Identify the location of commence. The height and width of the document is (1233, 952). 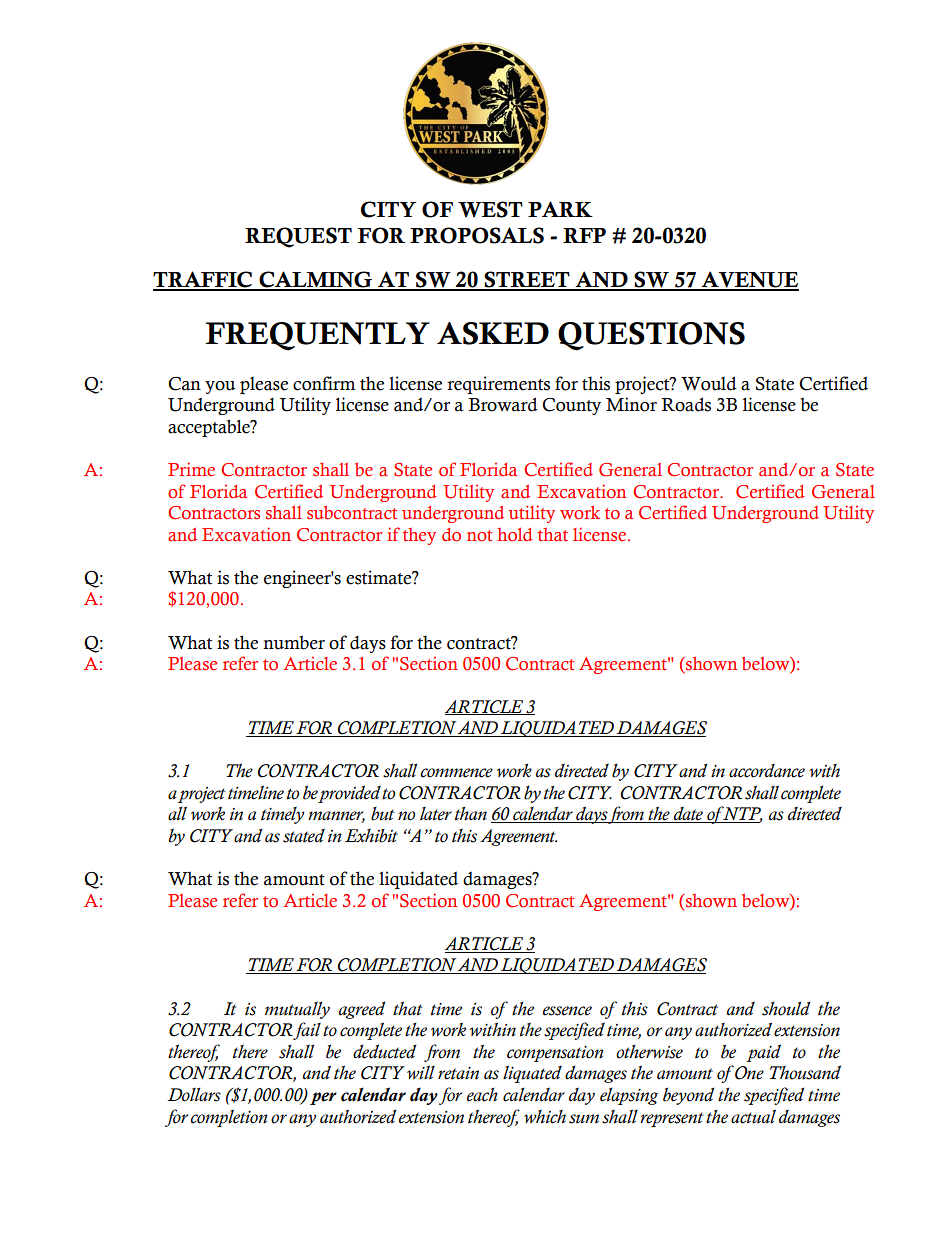
(456, 773).
